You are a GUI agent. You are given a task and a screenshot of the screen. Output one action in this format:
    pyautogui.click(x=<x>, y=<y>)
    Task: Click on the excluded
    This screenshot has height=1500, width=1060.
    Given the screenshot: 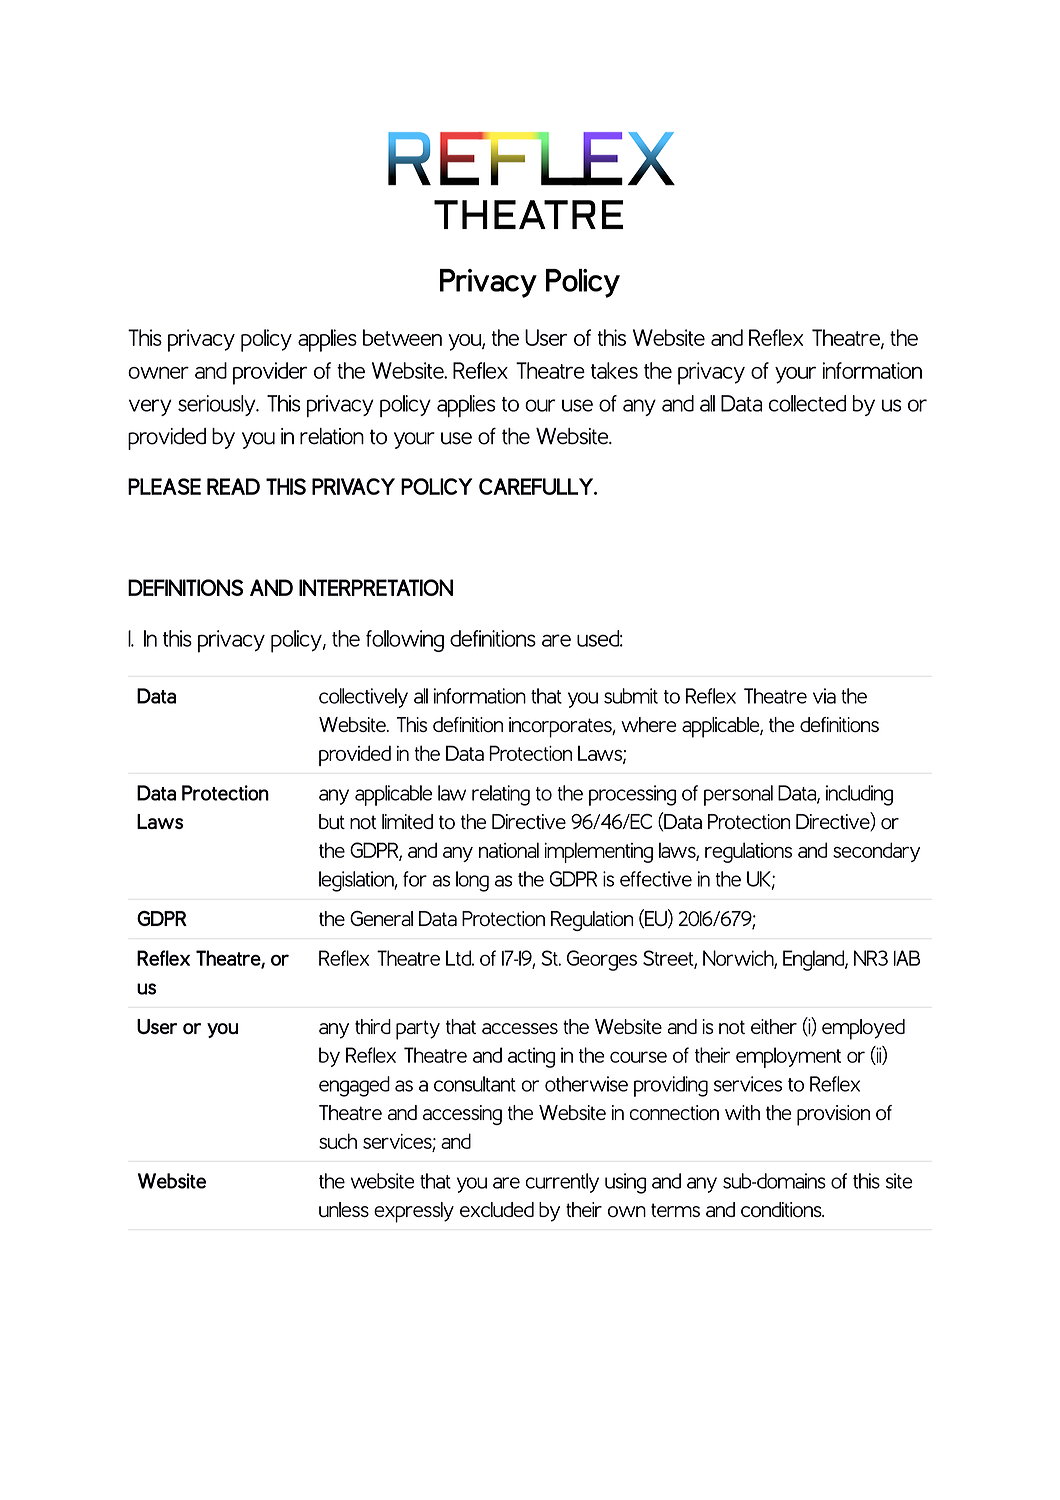 What is the action you would take?
    pyautogui.click(x=497, y=1209)
